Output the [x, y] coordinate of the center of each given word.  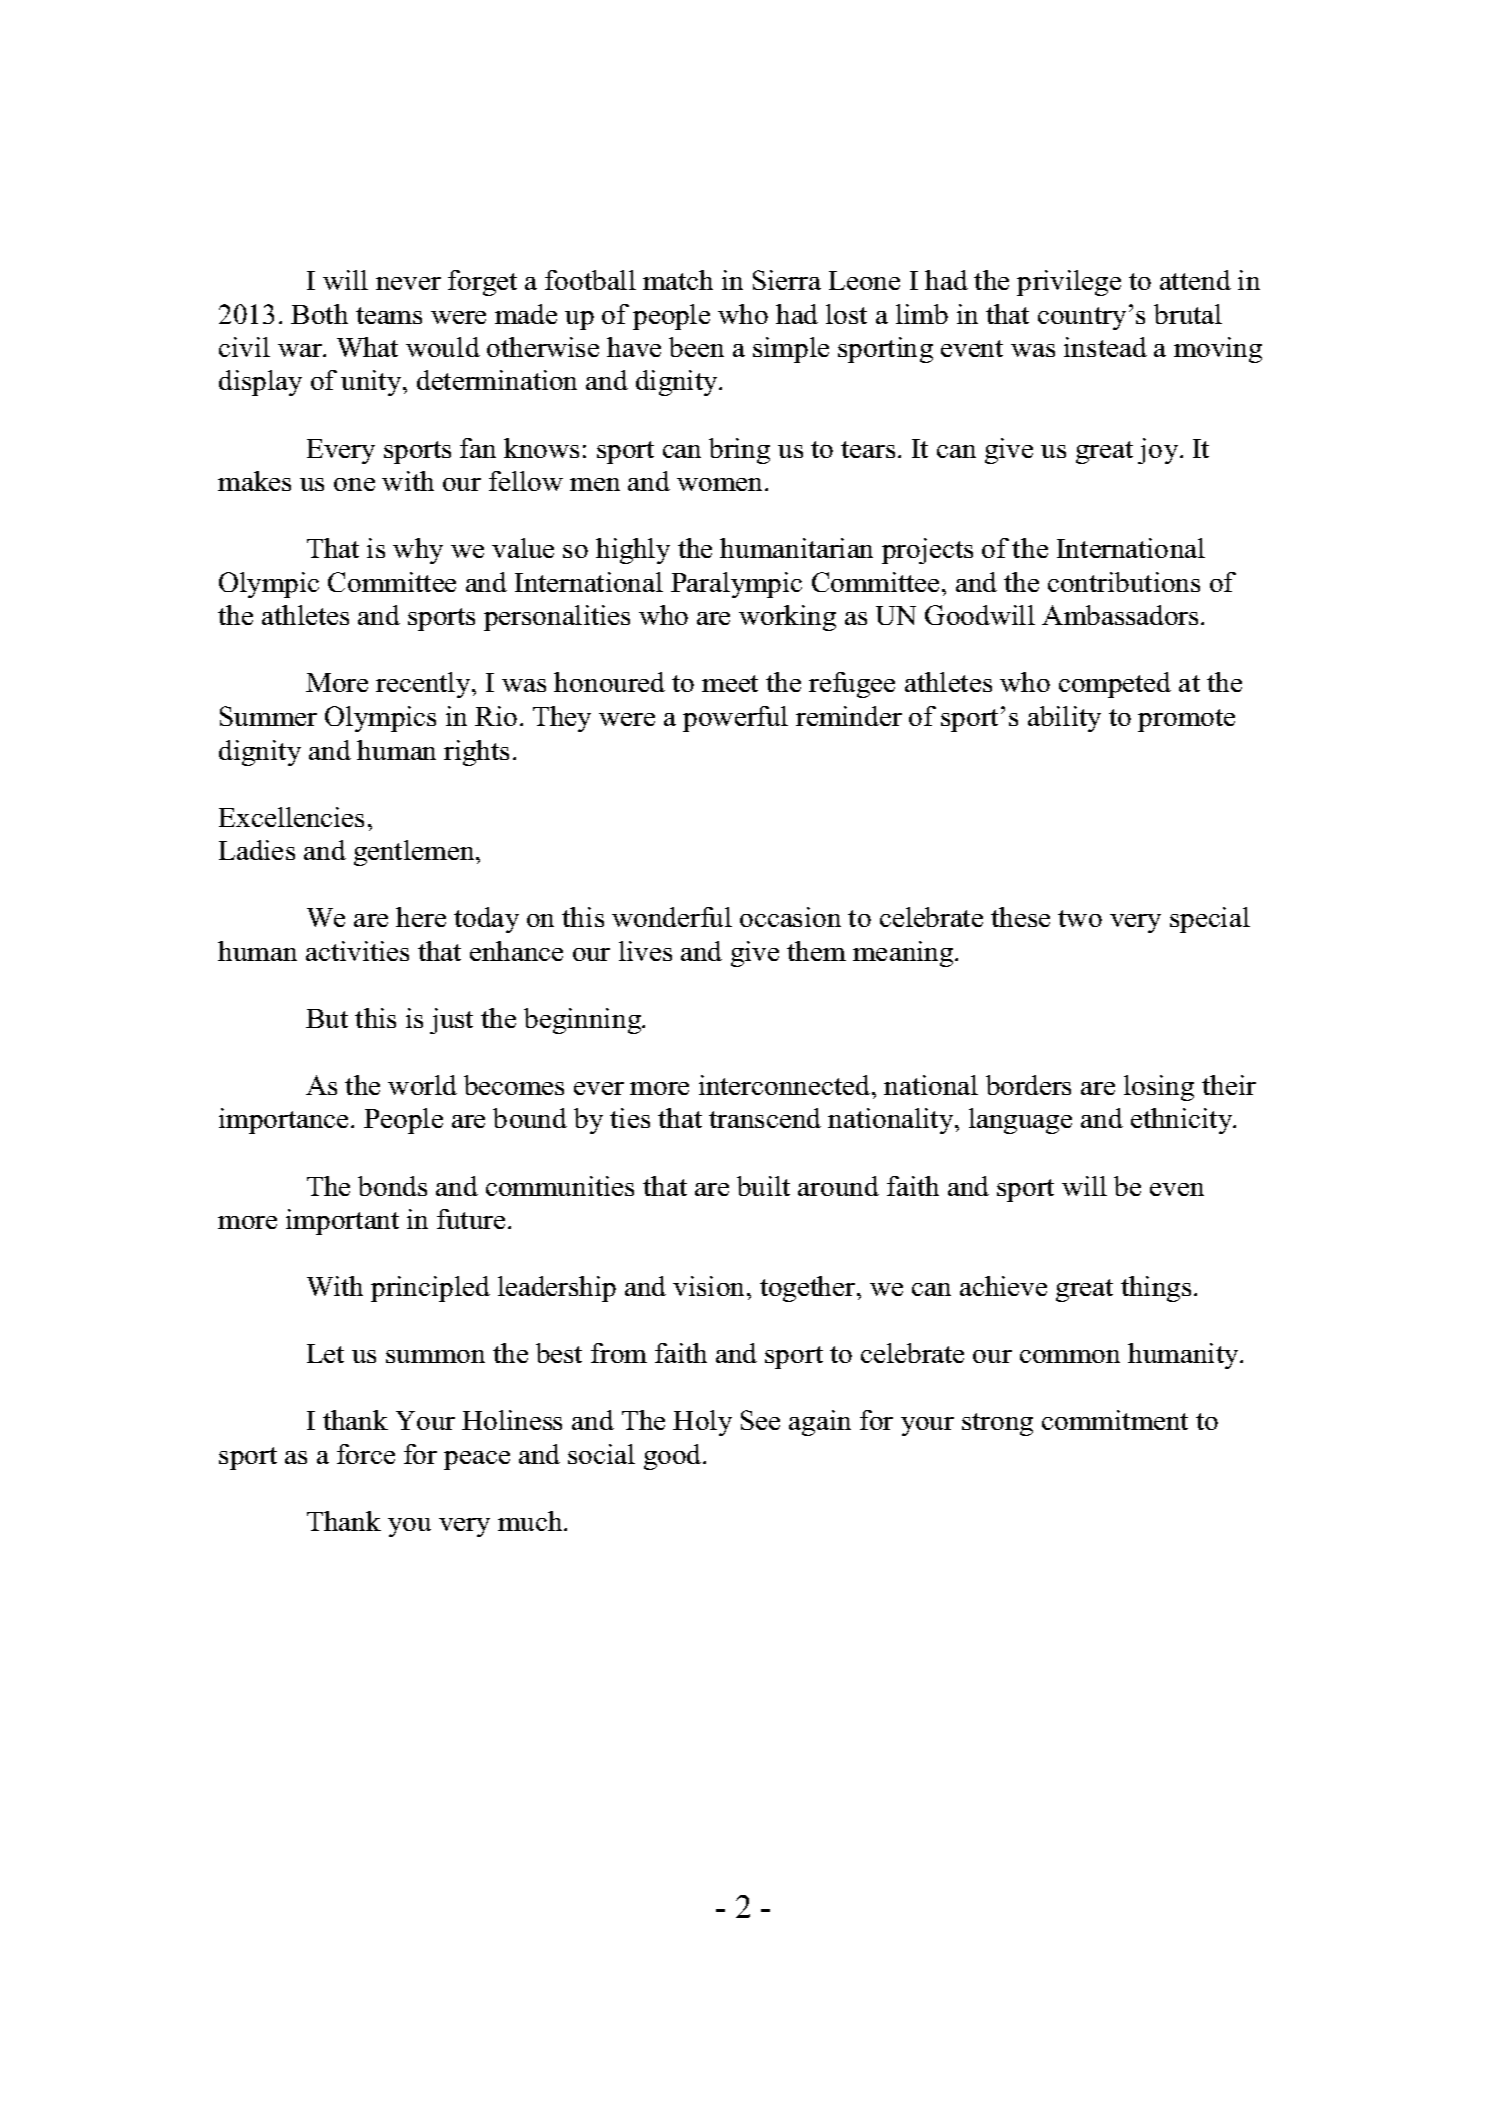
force [366, 1454]
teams [389, 315]
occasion [790, 917]
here [421, 917]
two [1080, 918]
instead [1105, 347]
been [696, 347]
